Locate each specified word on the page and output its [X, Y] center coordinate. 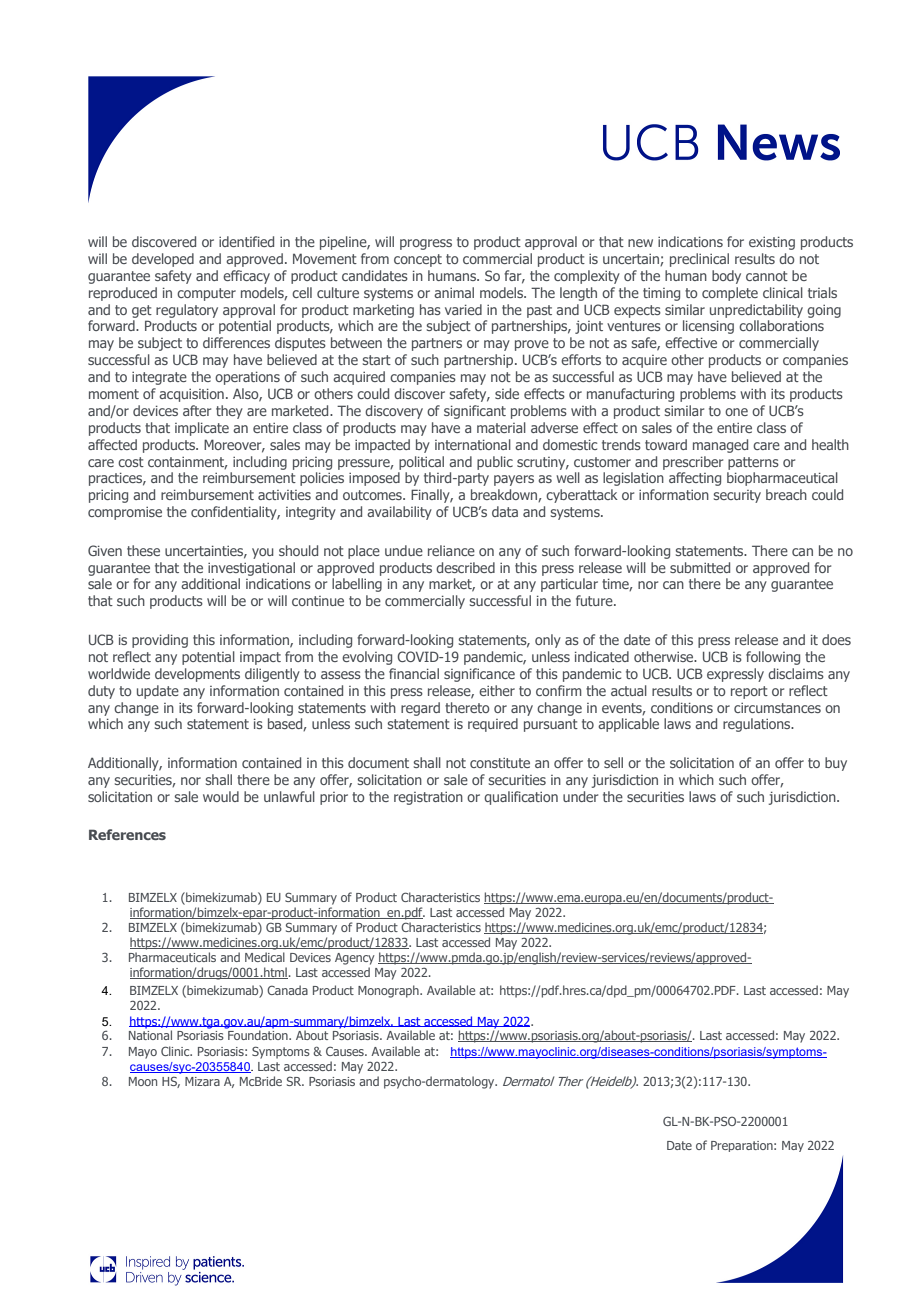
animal [454, 292]
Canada [287, 990]
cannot [767, 276]
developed [163, 260]
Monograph [389, 991]
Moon [143, 1081]
